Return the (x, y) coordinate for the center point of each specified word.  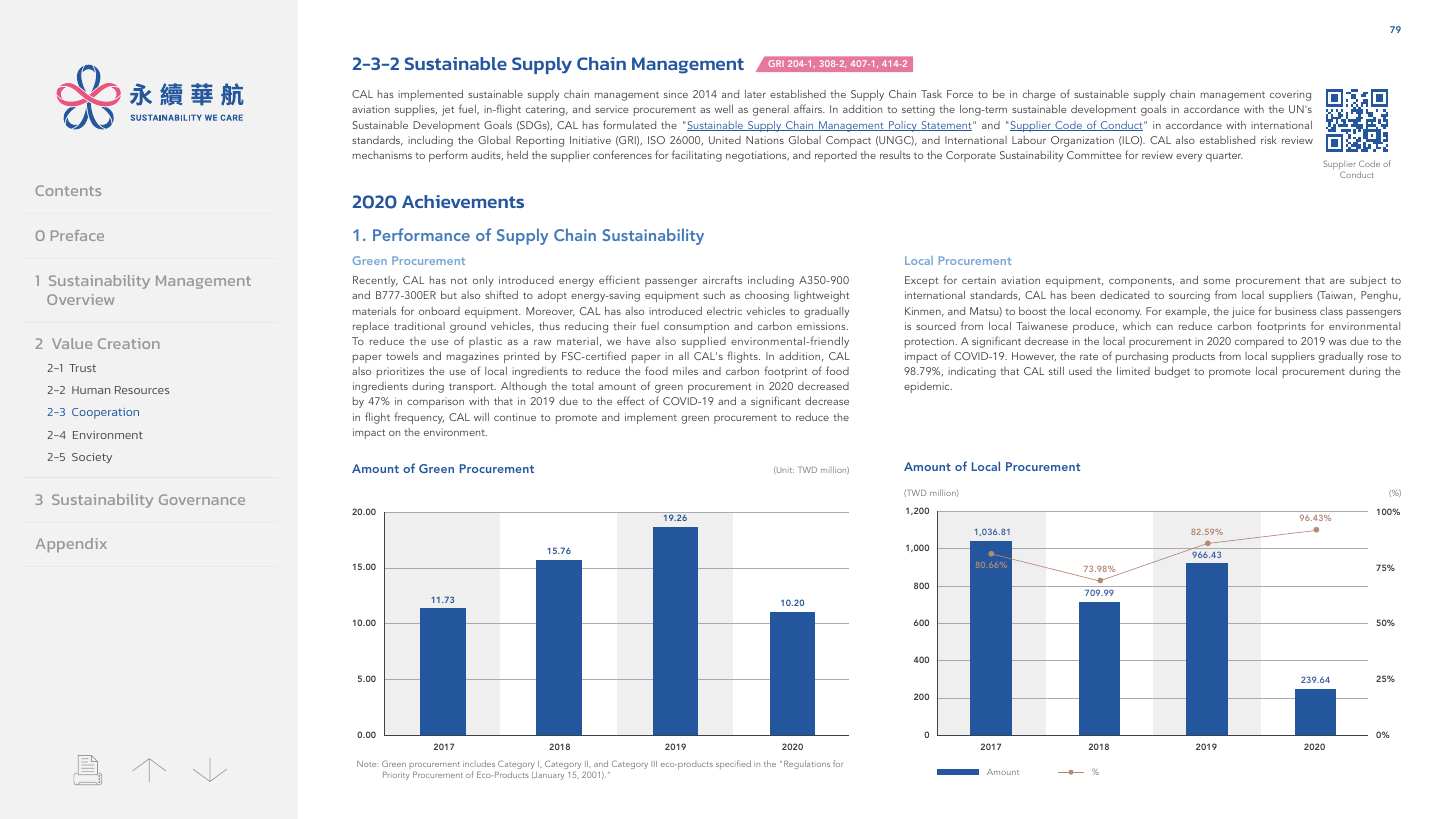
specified (733, 764)
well (724, 109)
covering (1290, 95)
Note (366, 764)
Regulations (807, 764)
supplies (416, 110)
